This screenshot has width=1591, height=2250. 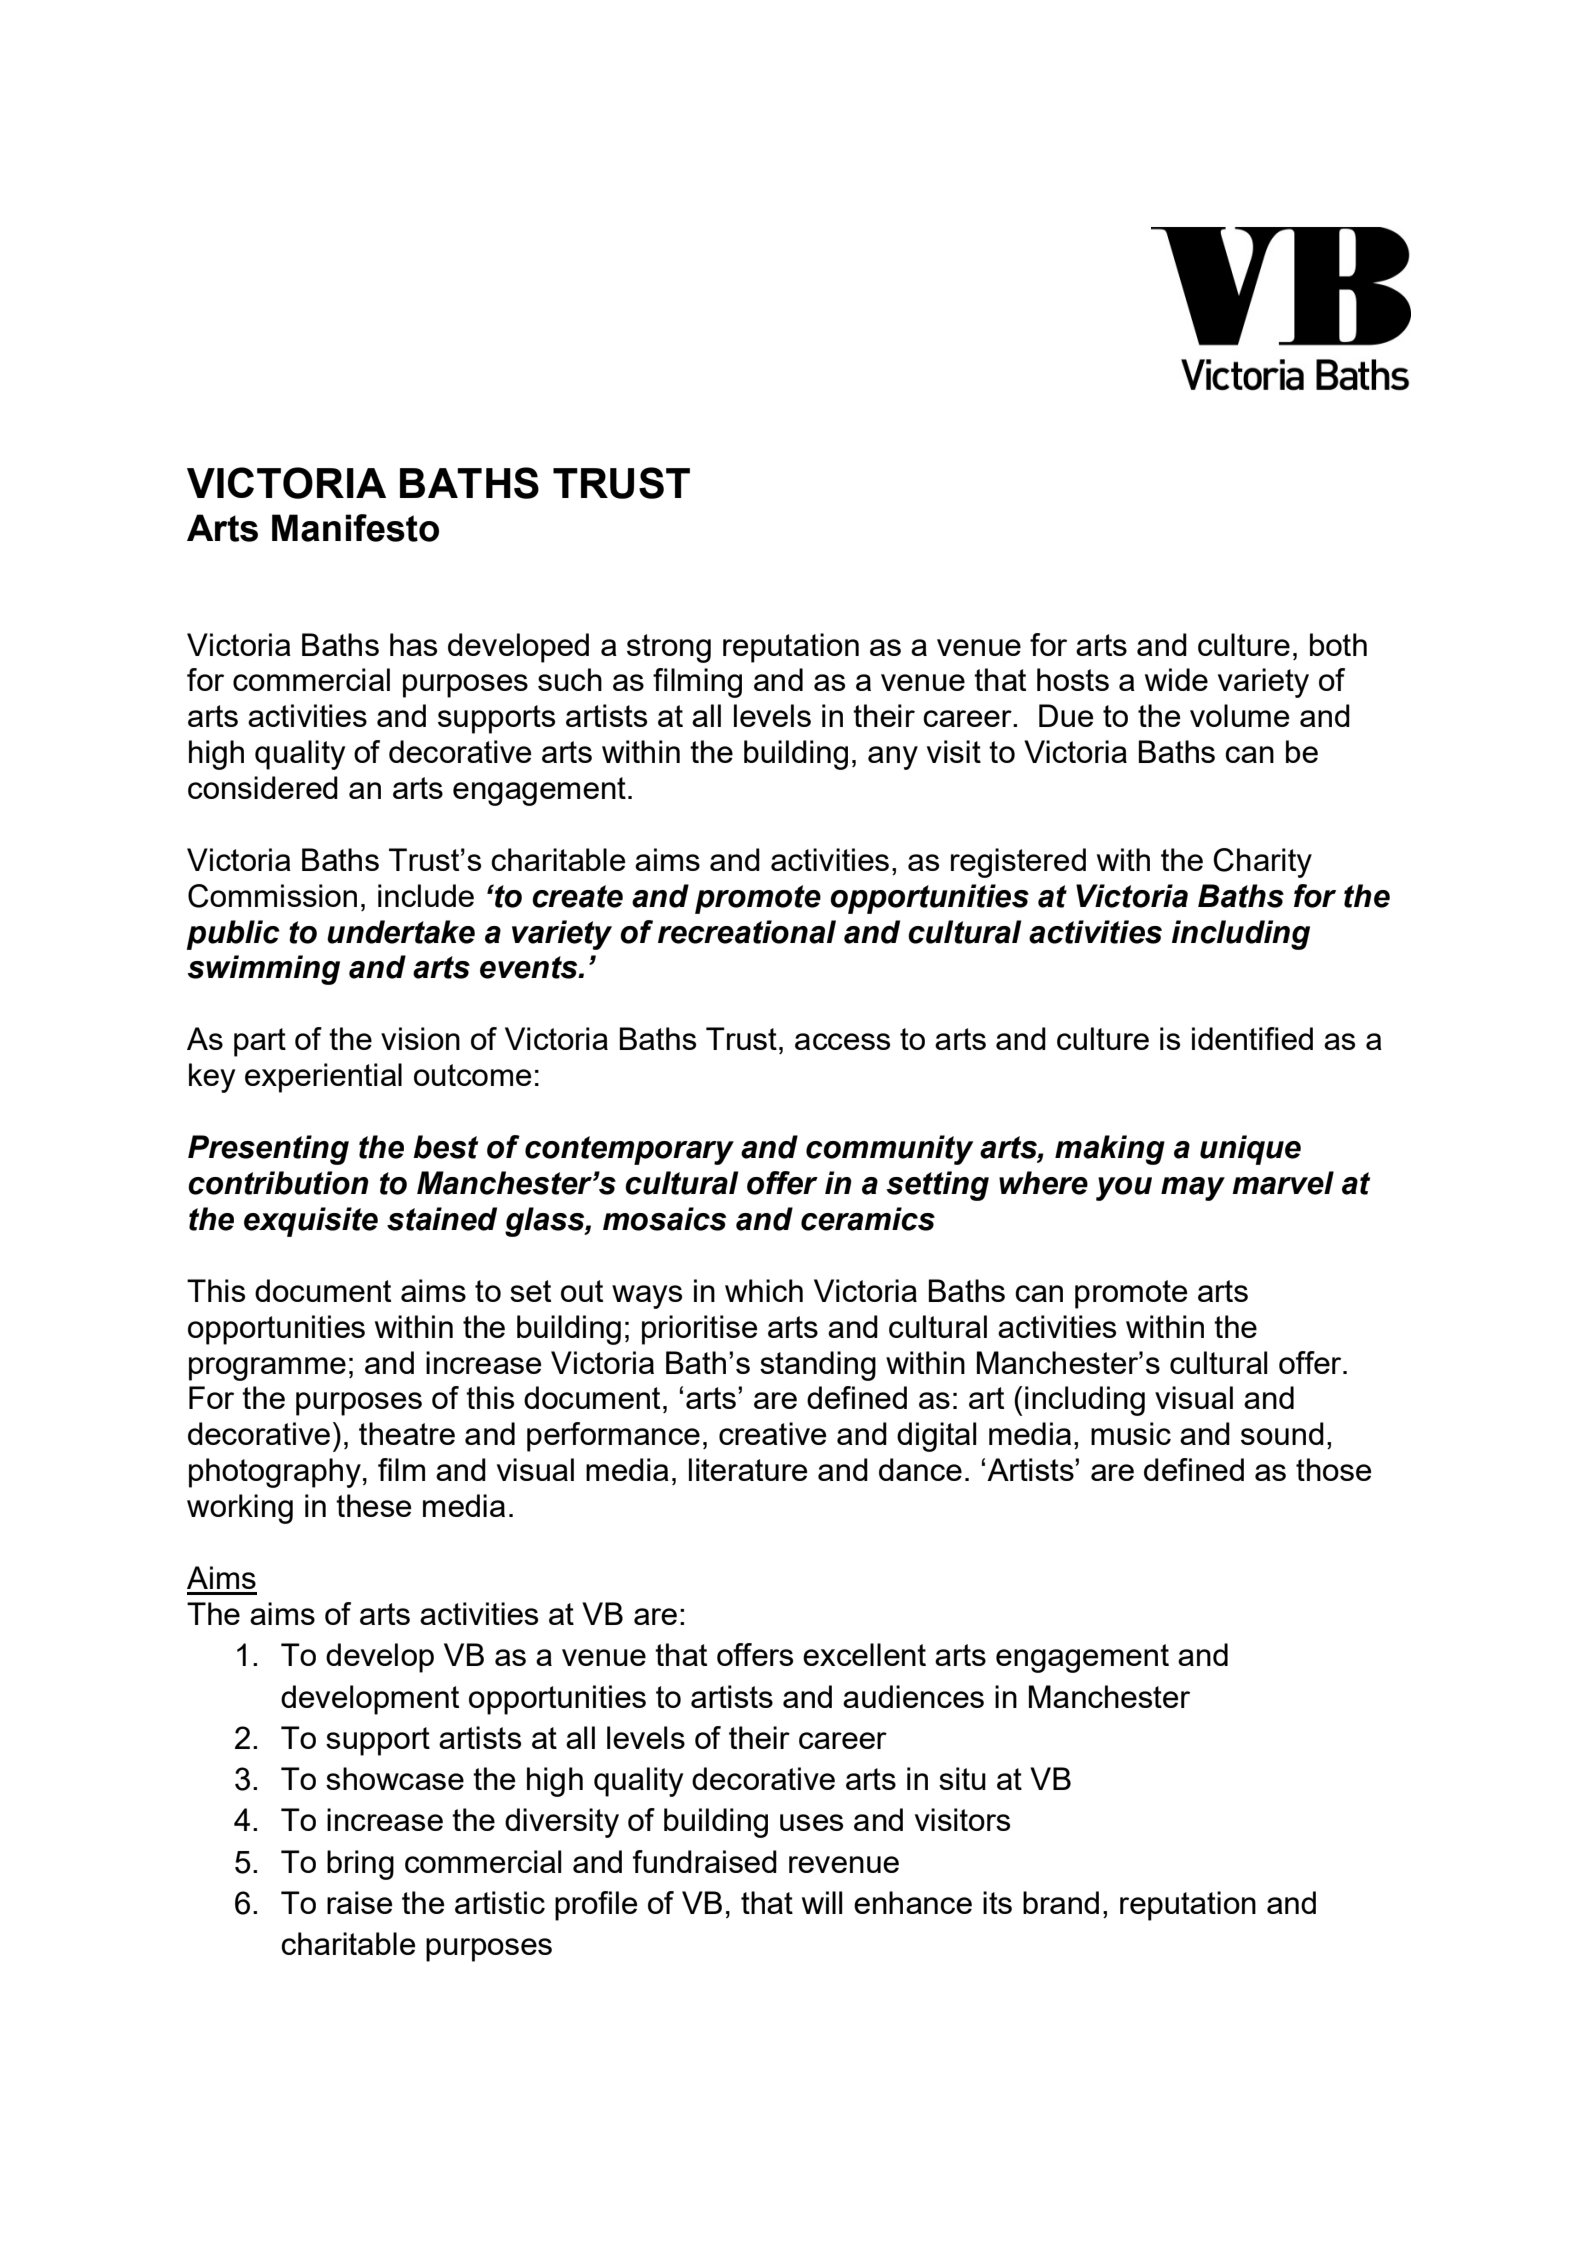 What do you see at coordinates (373, 1505) in the screenshot?
I see `these` at bounding box center [373, 1505].
